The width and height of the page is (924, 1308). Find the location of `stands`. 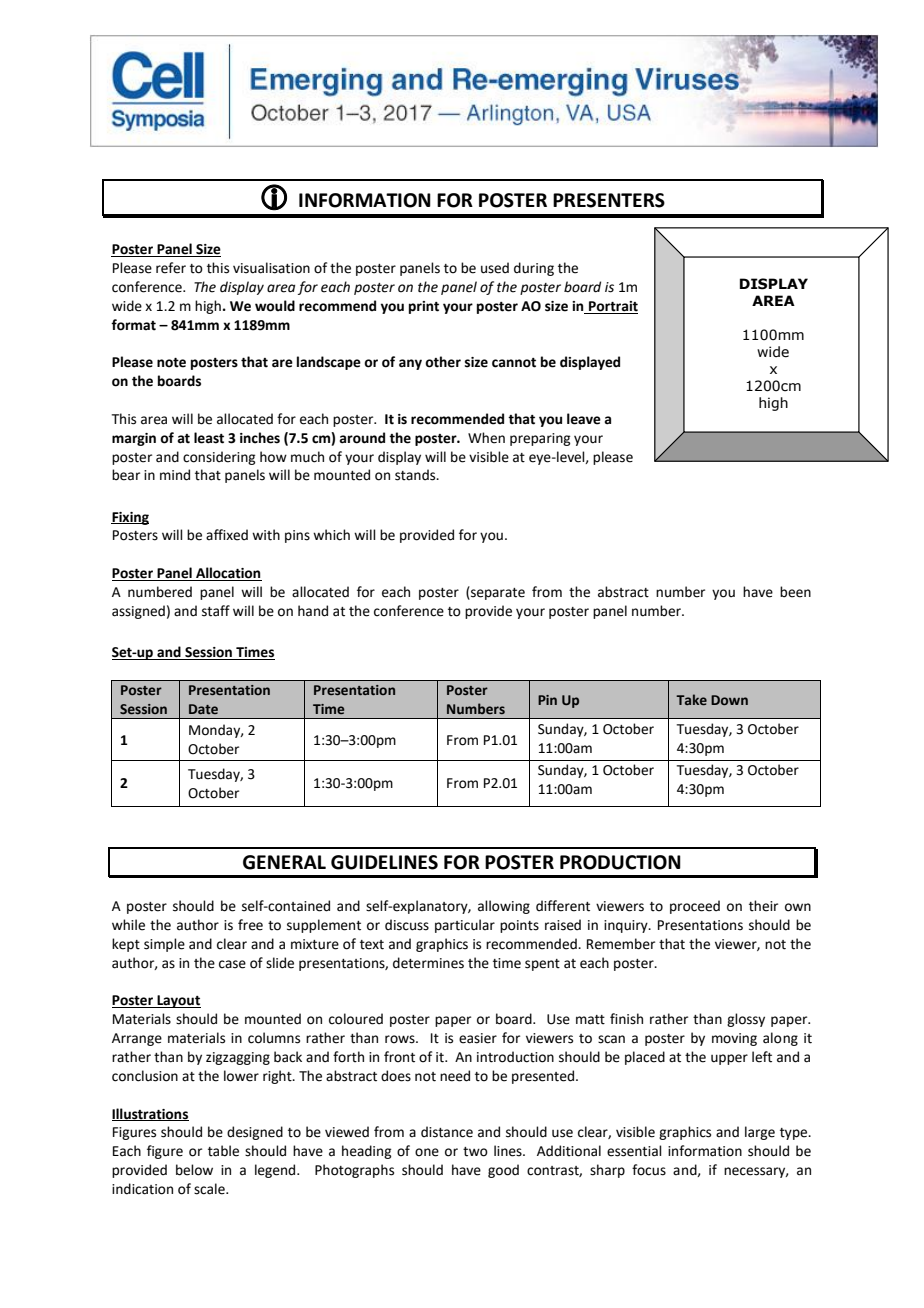

stands is located at coordinates (416, 475).
